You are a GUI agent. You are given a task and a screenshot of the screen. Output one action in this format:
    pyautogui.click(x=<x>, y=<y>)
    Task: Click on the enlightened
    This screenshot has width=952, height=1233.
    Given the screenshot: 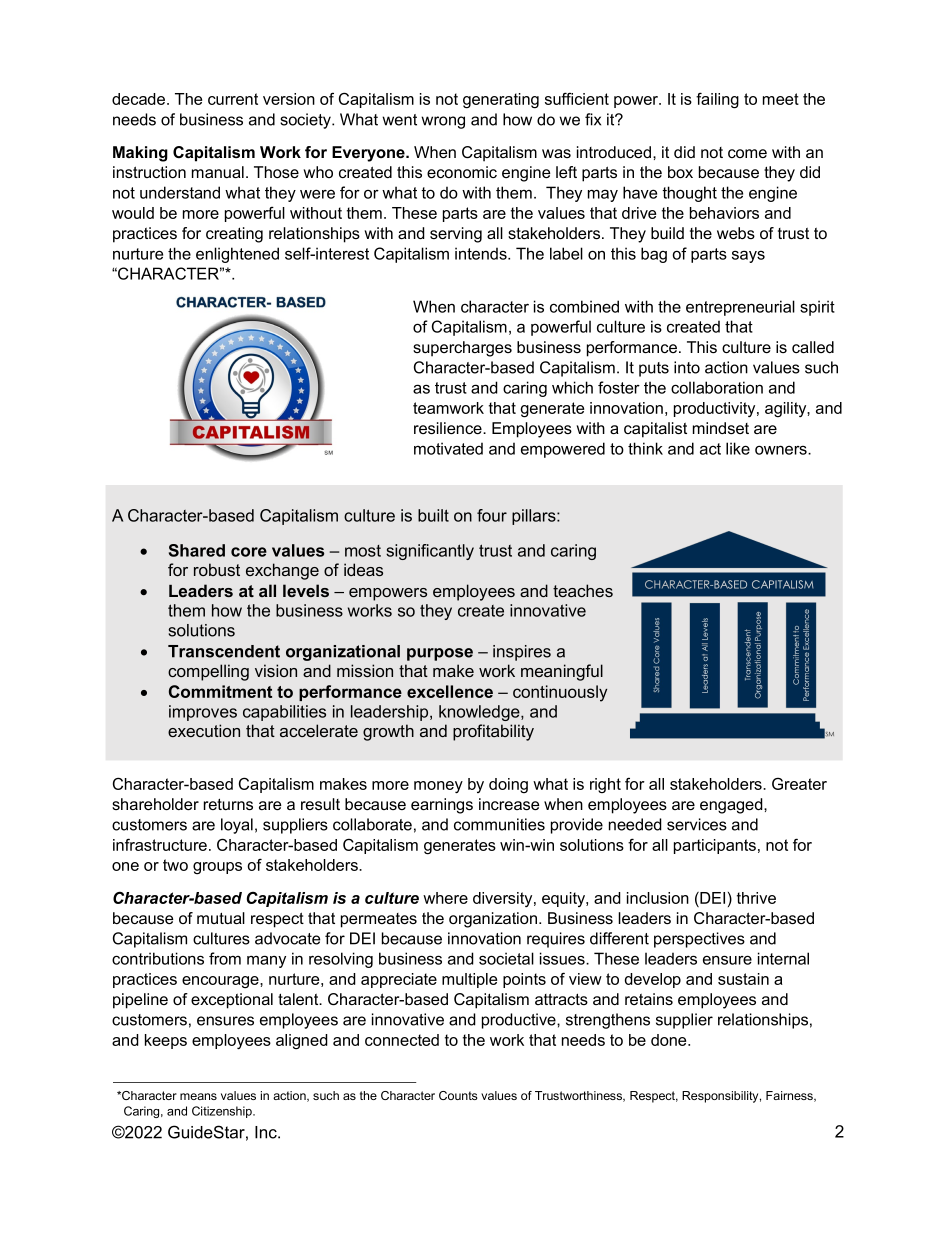 What is the action you would take?
    pyautogui.click(x=237, y=255)
